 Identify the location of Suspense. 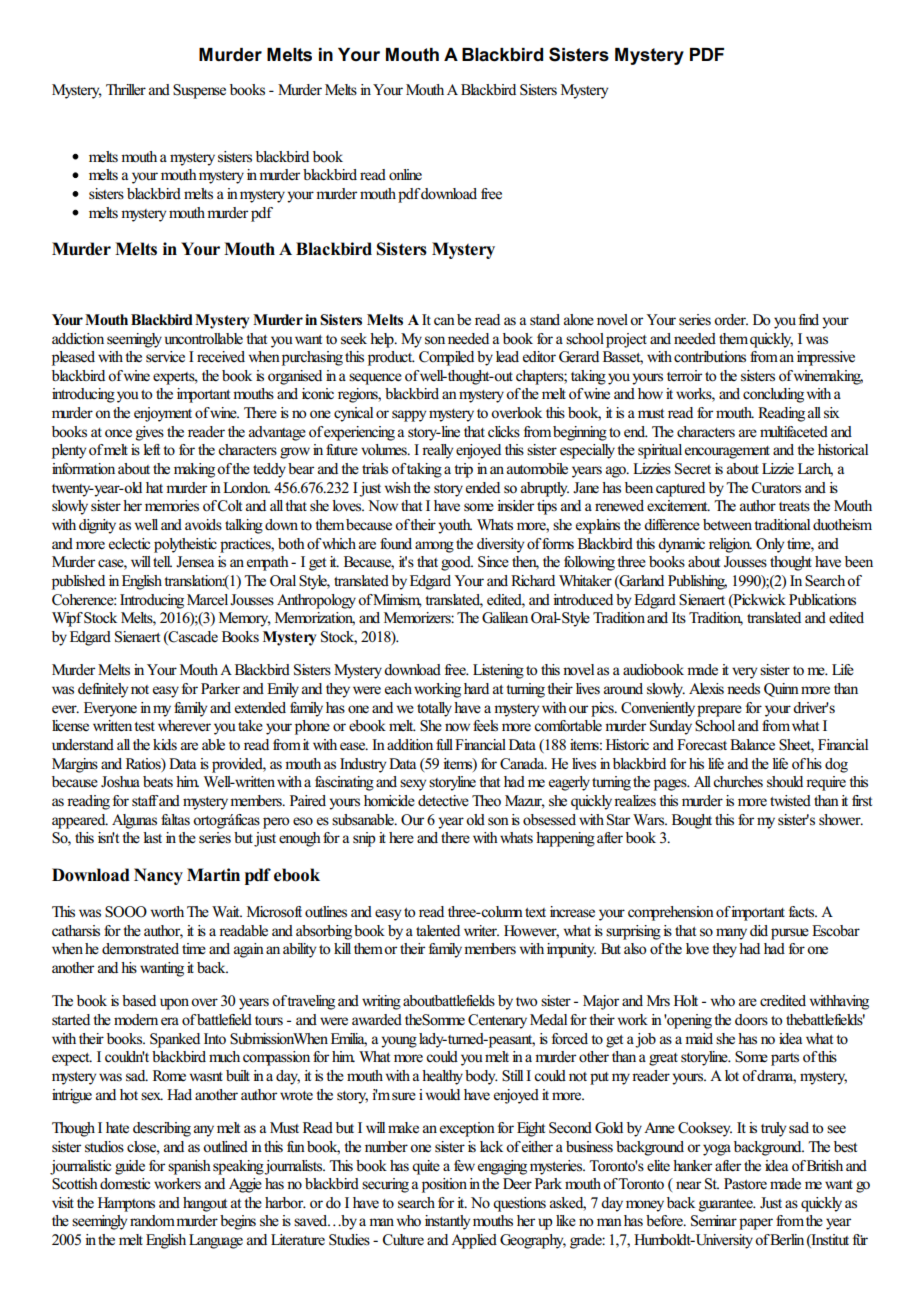
(199, 91).
